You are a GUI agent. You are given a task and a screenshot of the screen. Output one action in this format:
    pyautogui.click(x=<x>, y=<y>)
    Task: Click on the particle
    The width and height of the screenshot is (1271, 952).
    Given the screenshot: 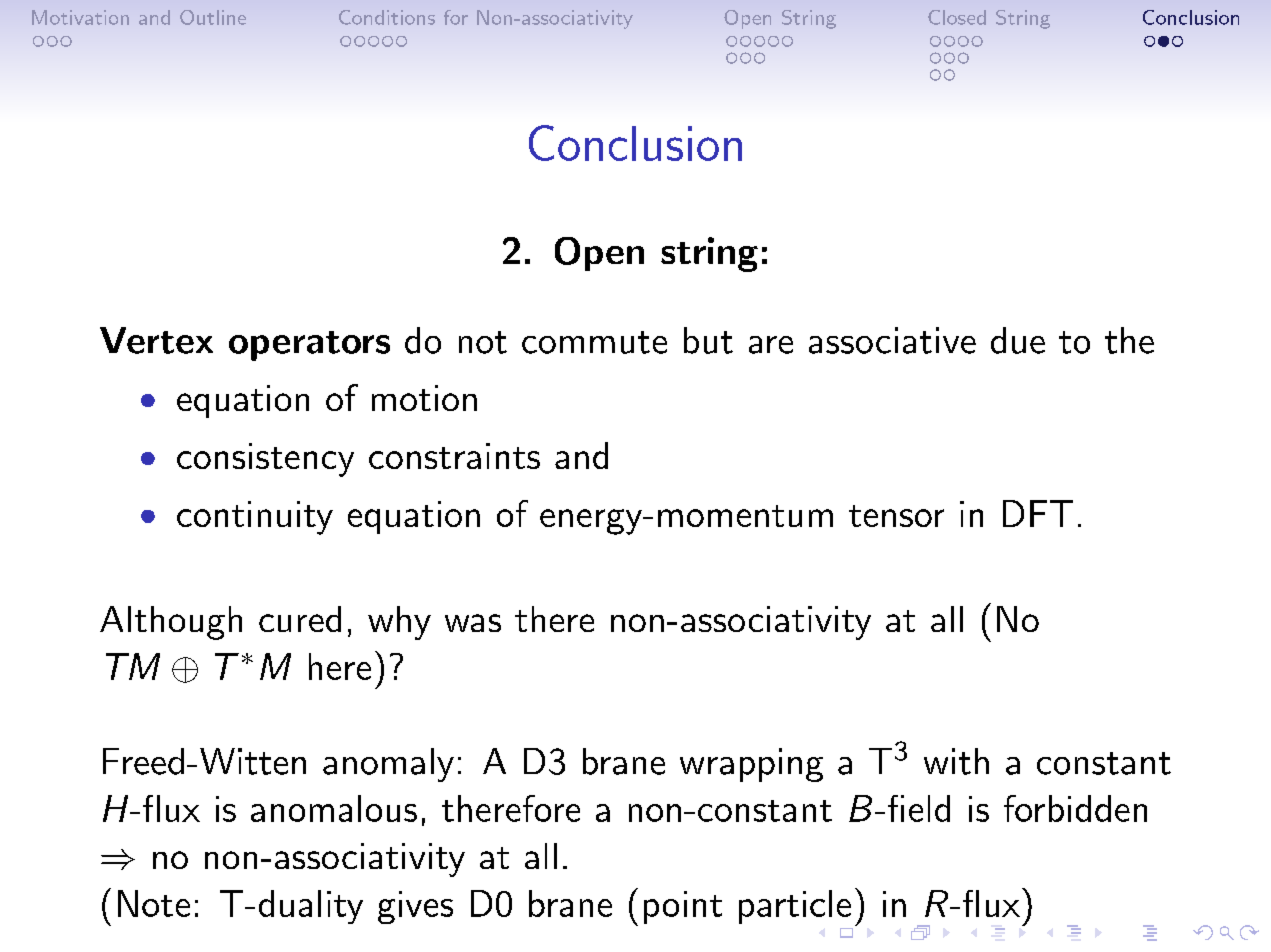 What is the action you would take?
    pyautogui.click(x=795, y=907)
